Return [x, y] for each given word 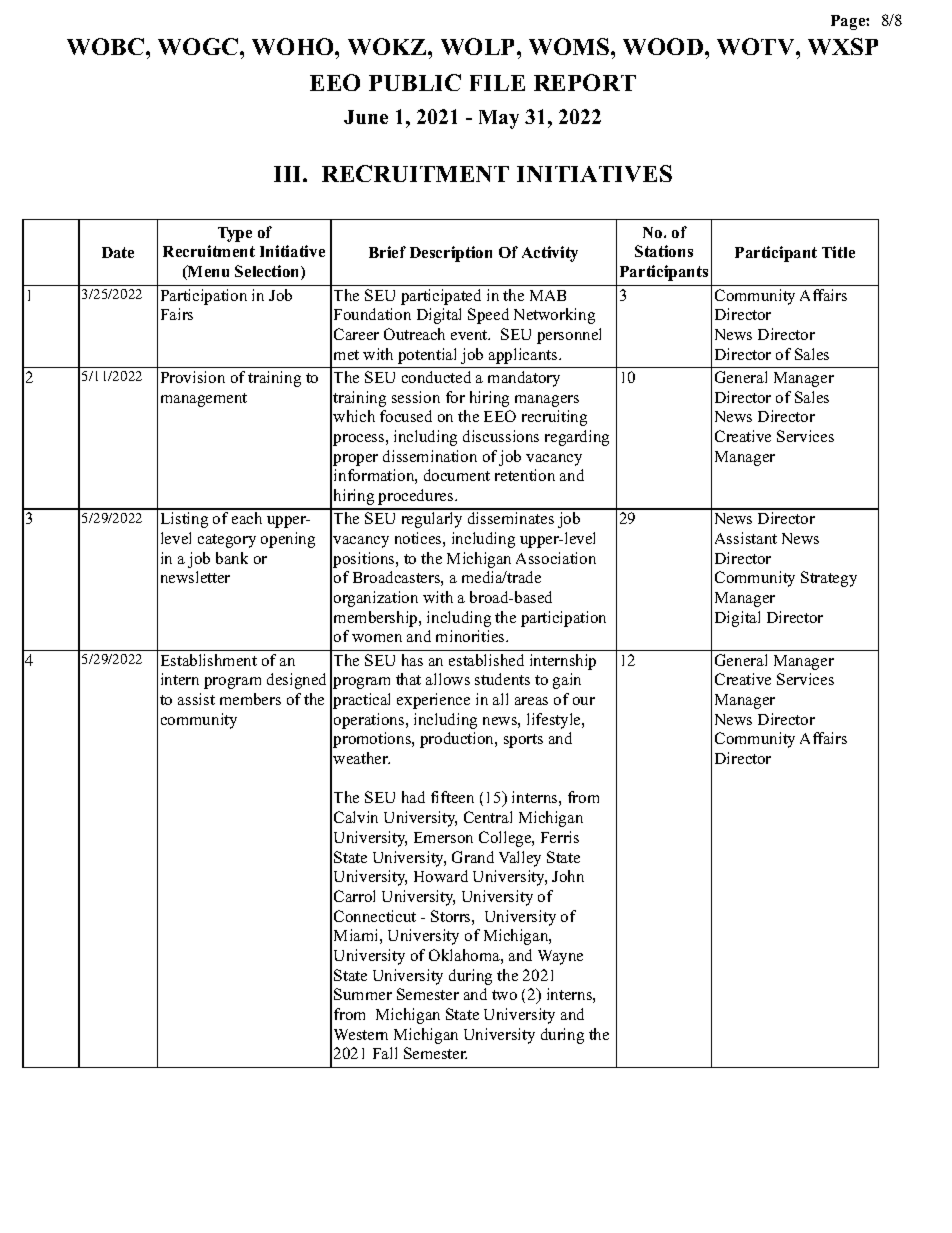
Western [361, 1034]
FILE [497, 83]
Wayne [560, 957]
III [289, 174]
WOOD [663, 46]
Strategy [829, 579]
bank [232, 558]
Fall [385, 1053]
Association [556, 558]
